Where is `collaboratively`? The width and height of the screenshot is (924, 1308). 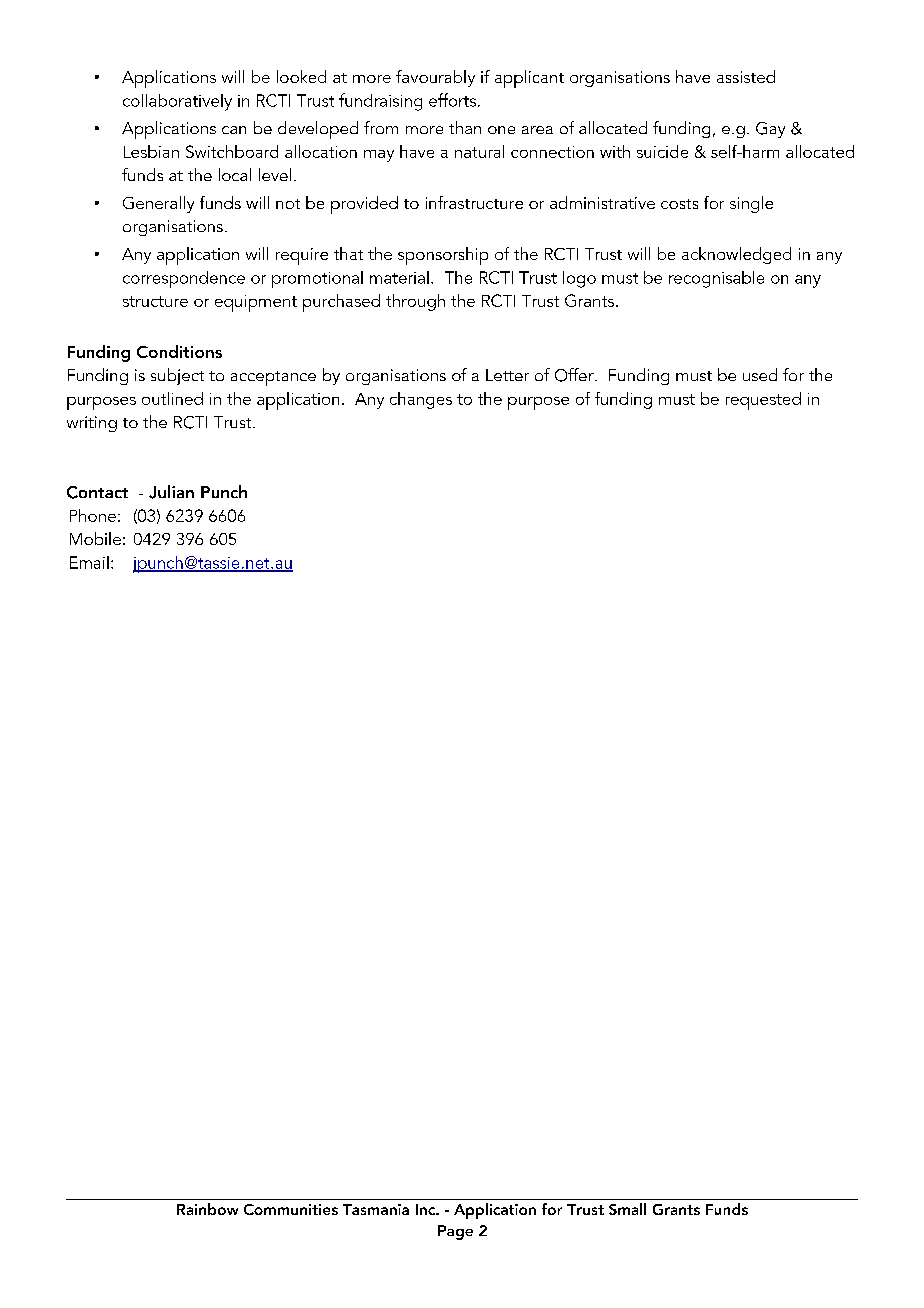
collaboratively is located at coordinates (177, 102).
